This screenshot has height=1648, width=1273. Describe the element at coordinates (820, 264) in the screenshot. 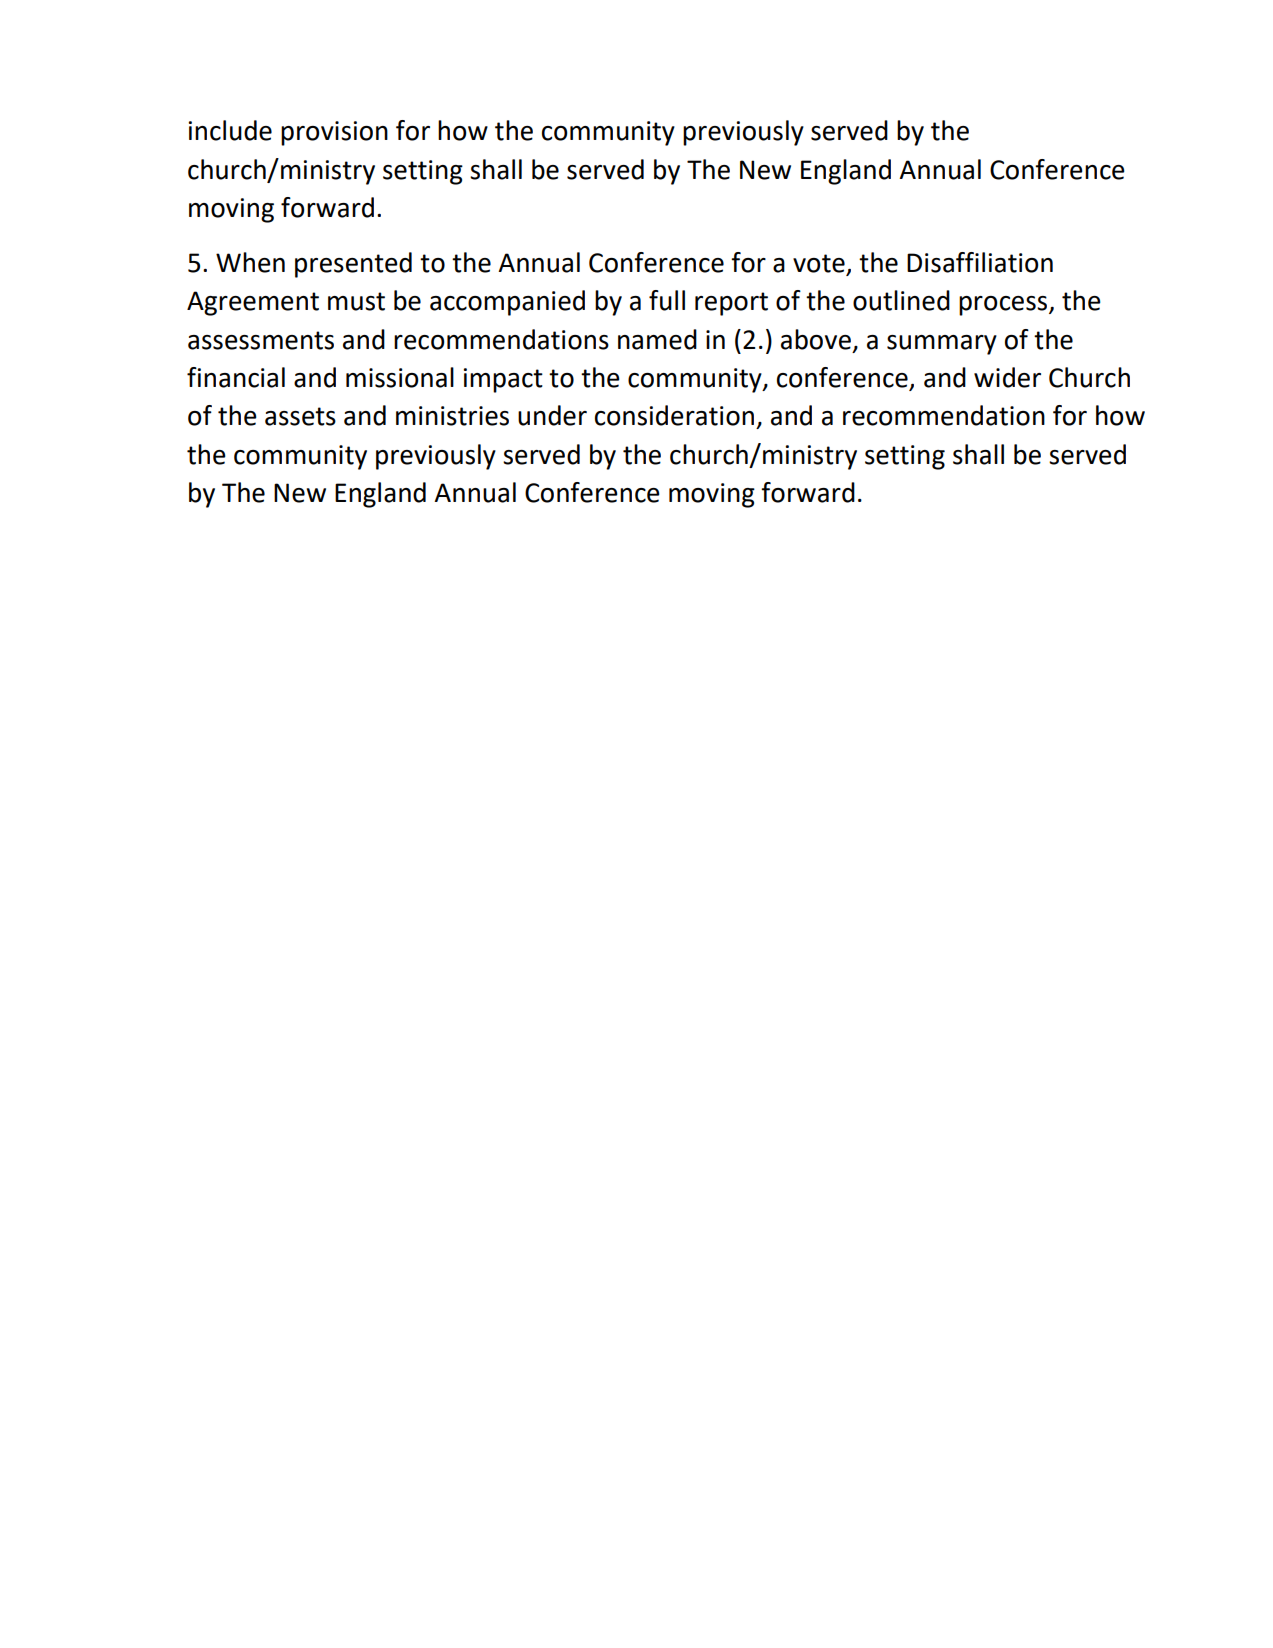

I see `vote` at that location.
